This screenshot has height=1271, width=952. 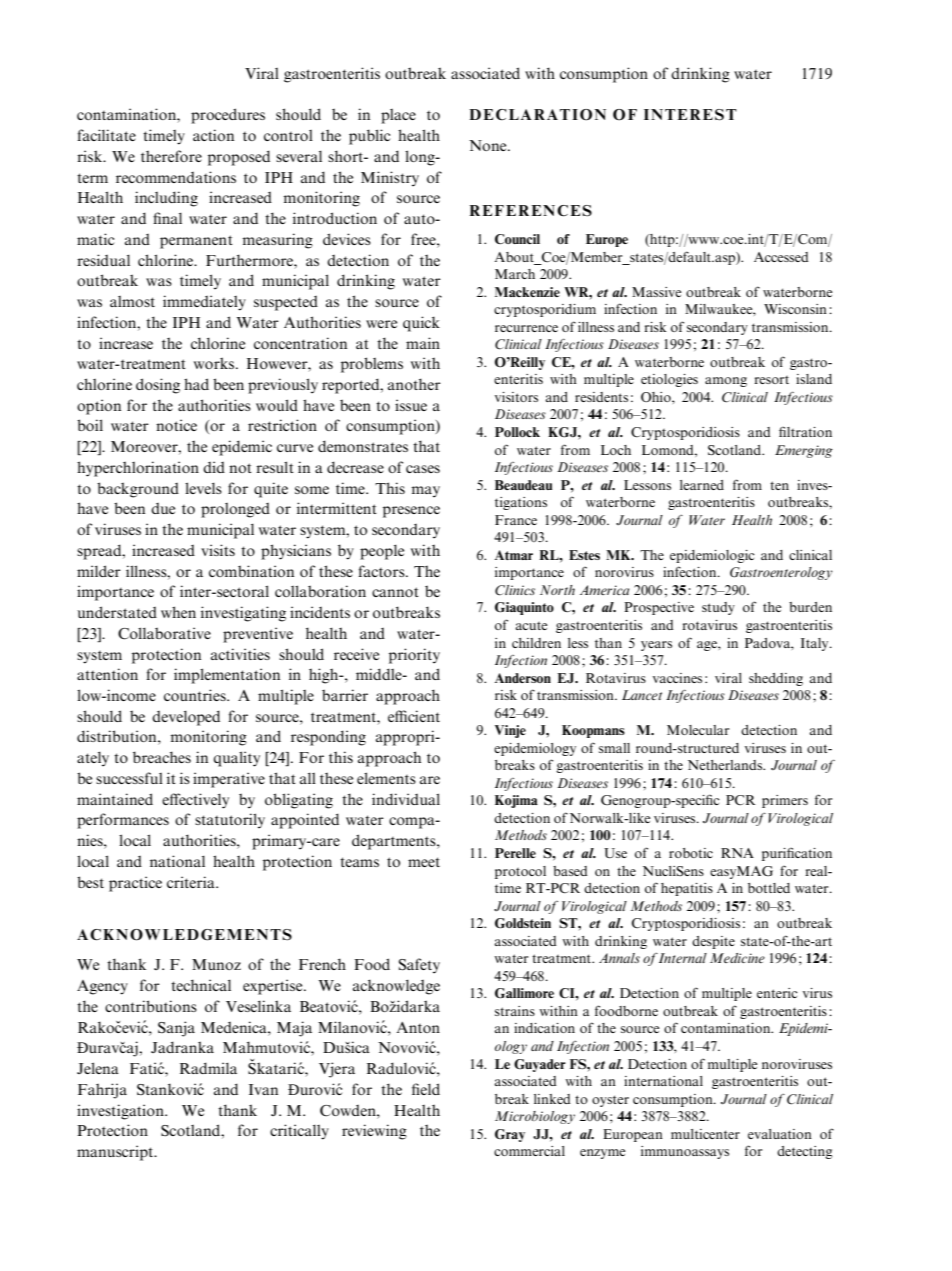 What do you see at coordinates (171, 156) in the screenshot?
I see `therefore` at bounding box center [171, 156].
